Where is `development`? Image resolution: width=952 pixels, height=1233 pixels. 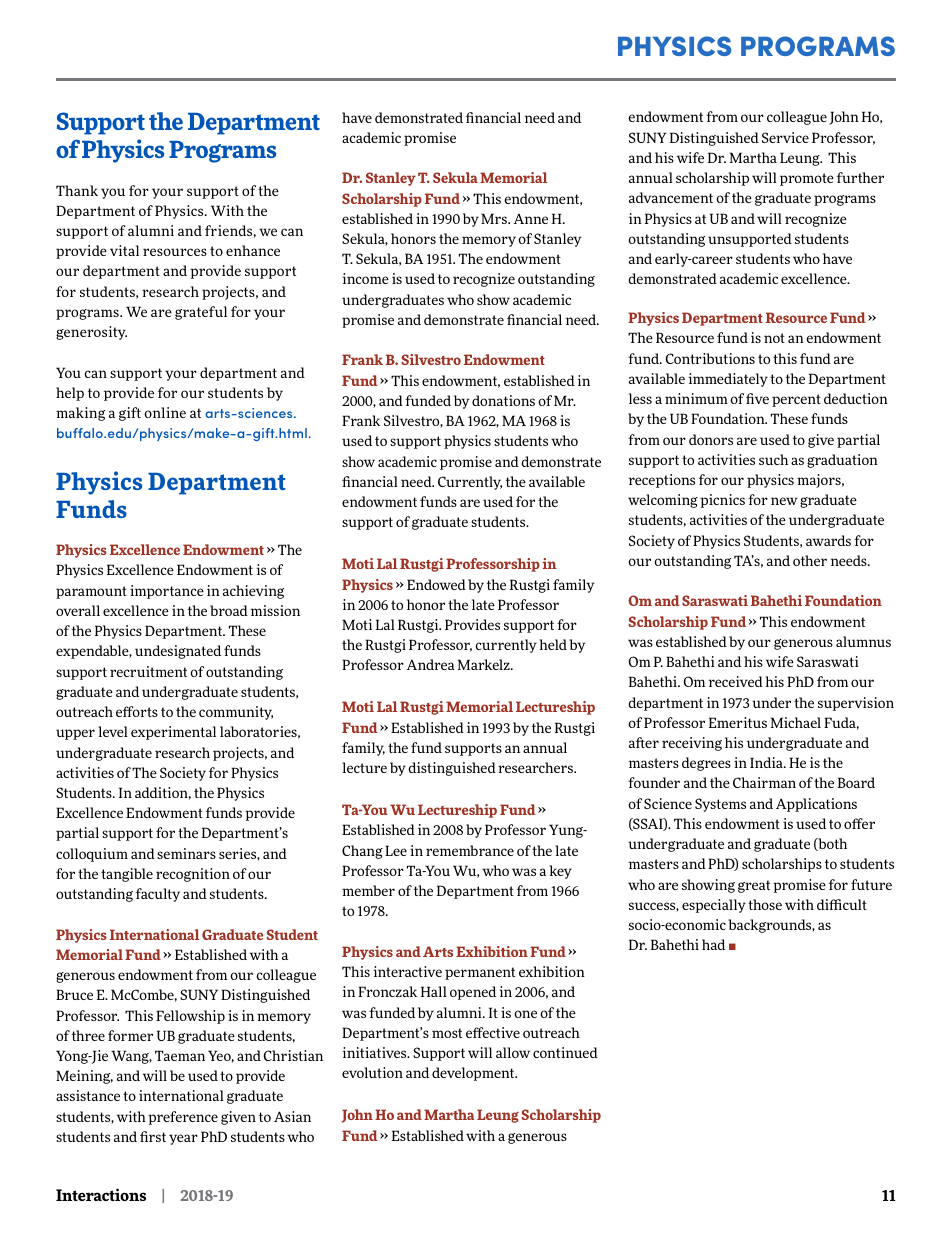 development is located at coordinates (474, 1074).
